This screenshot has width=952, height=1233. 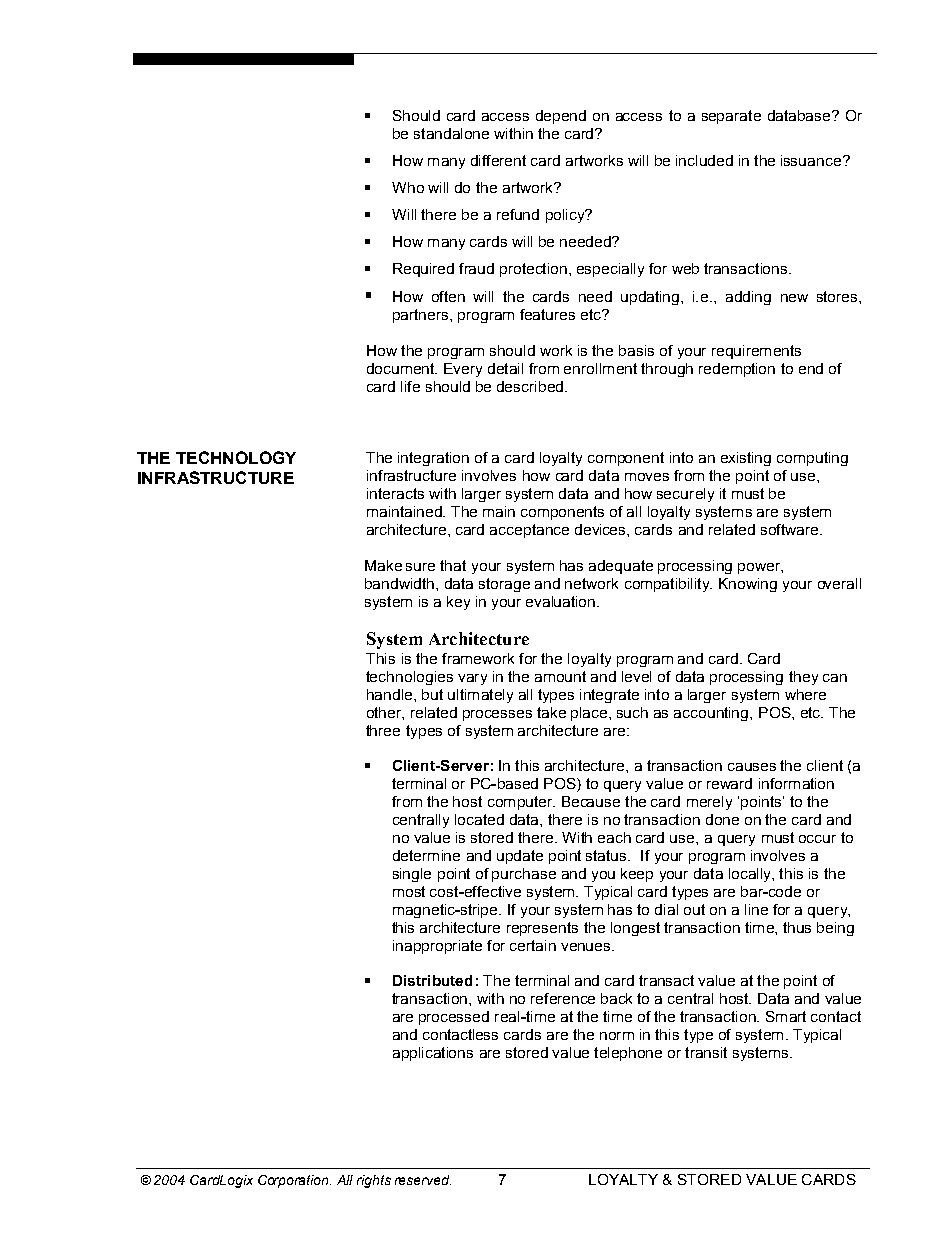 I want to click on Corporation, so click(x=294, y=1181).
